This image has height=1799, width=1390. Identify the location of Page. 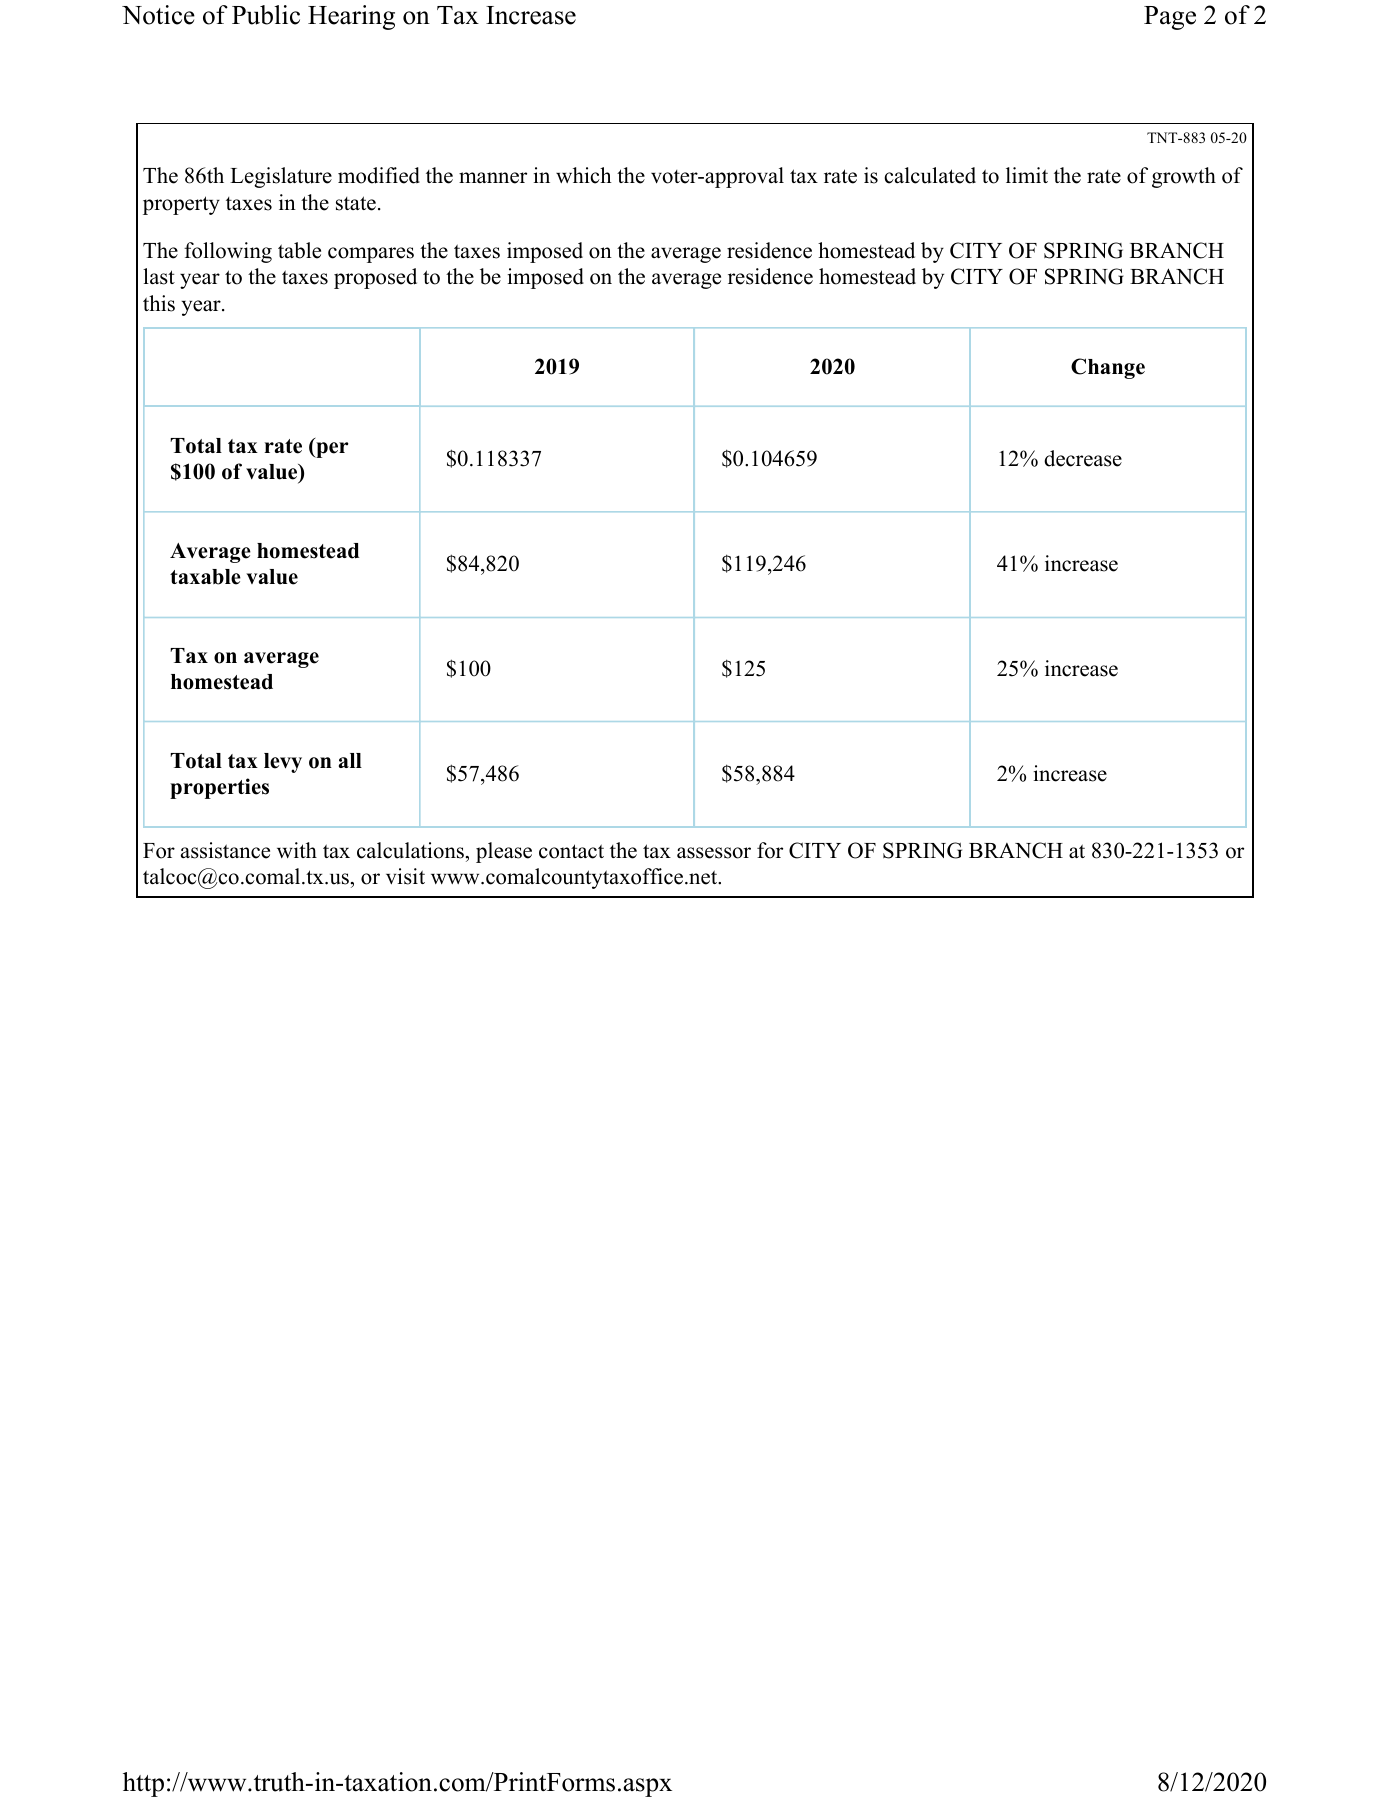
(1170, 18).
